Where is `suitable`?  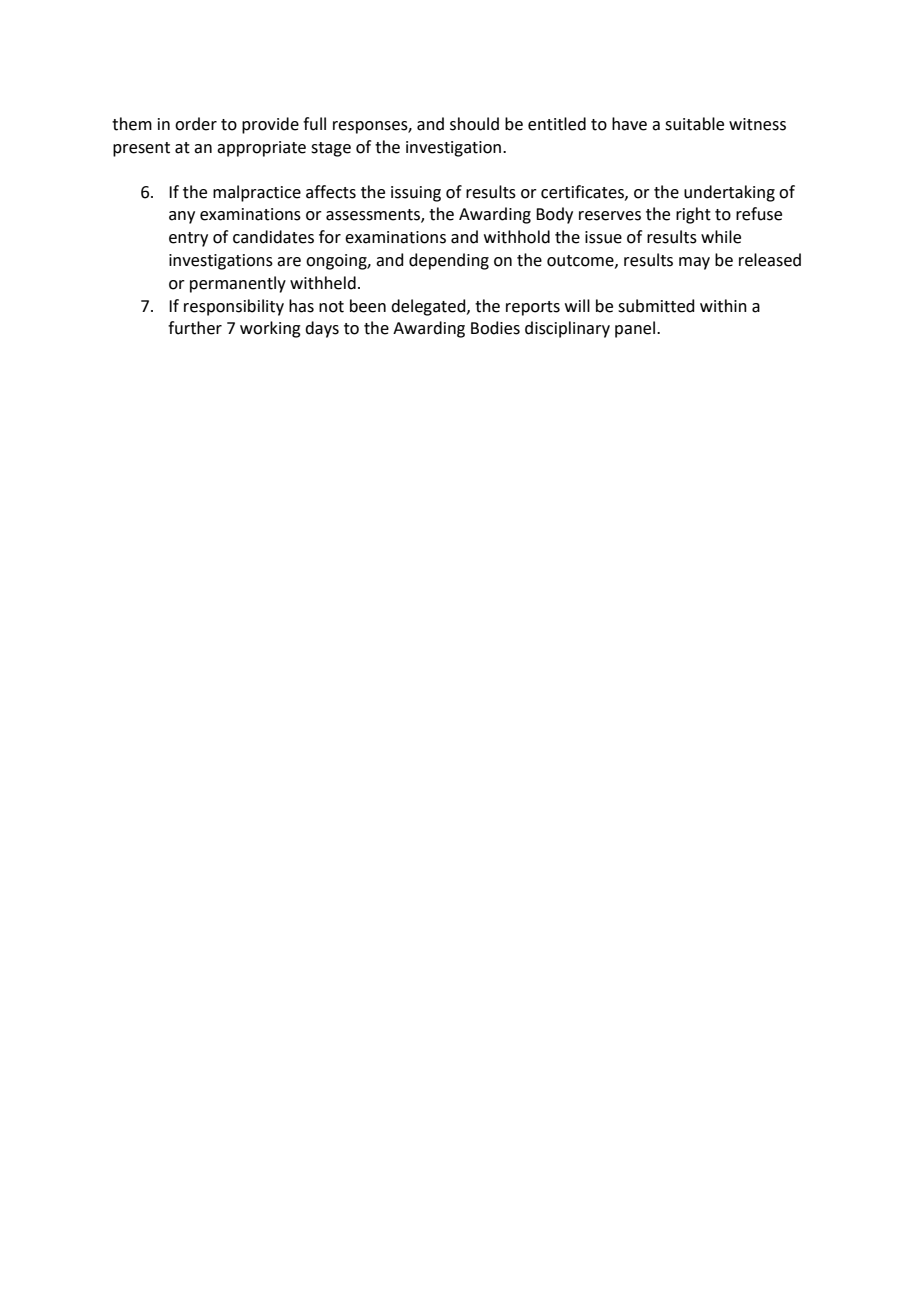 suitable is located at coordinates (694, 124).
